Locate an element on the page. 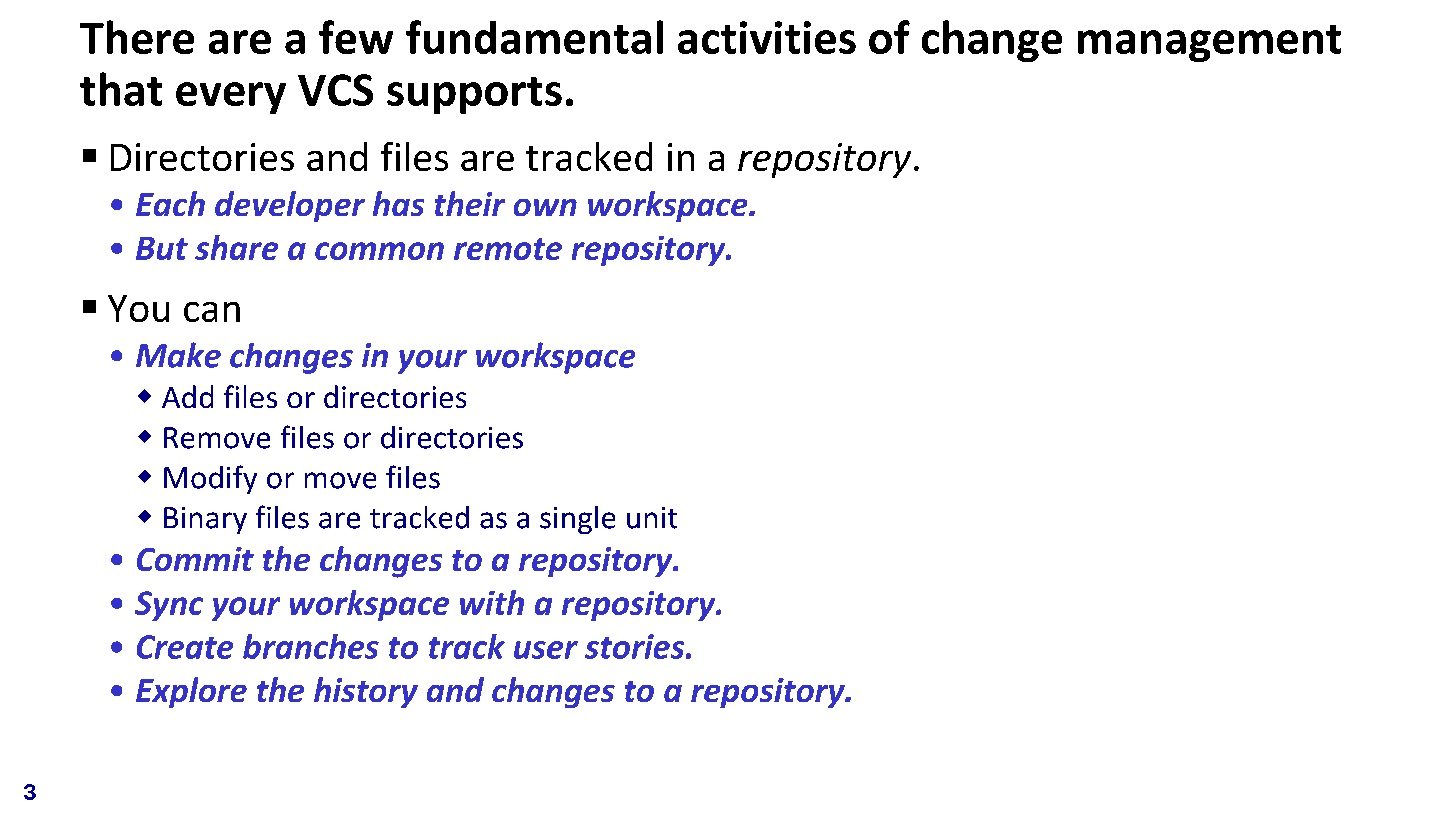  Modify is located at coordinates (210, 479).
